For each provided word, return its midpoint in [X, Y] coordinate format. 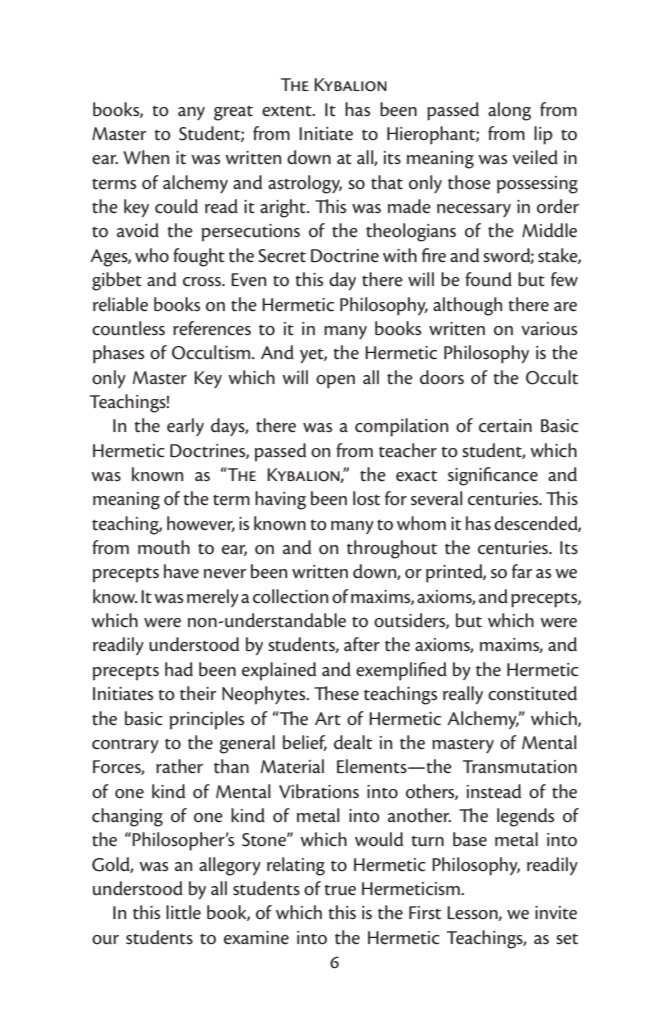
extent [288, 111]
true [340, 890]
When [146, 157]
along [509, 111]
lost [366, 498]
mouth [164, 547]
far [522, 571]
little [183, 912]
